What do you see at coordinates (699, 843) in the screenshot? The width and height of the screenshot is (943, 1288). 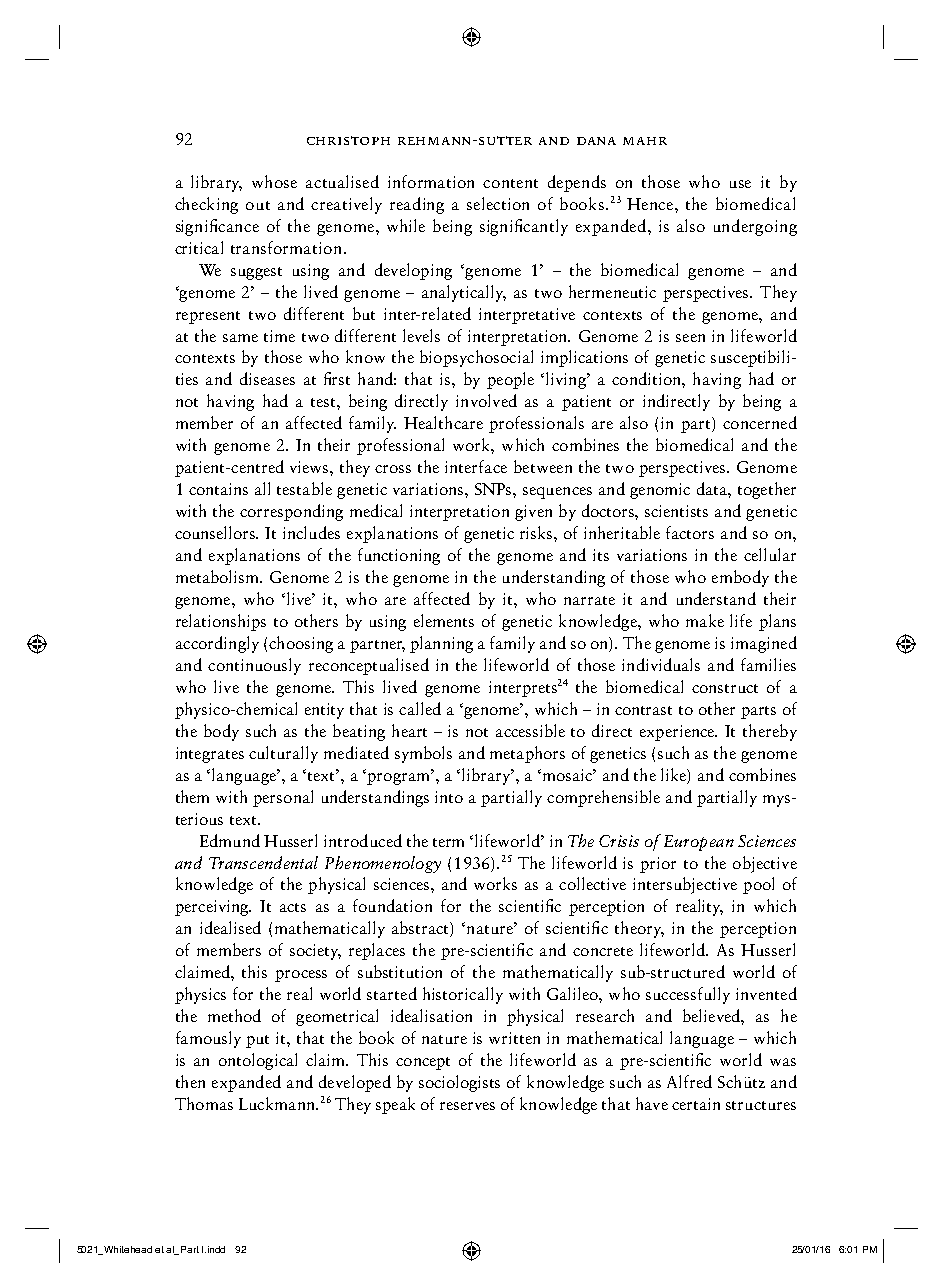 I see `European` at bounding box center [699, 843].
